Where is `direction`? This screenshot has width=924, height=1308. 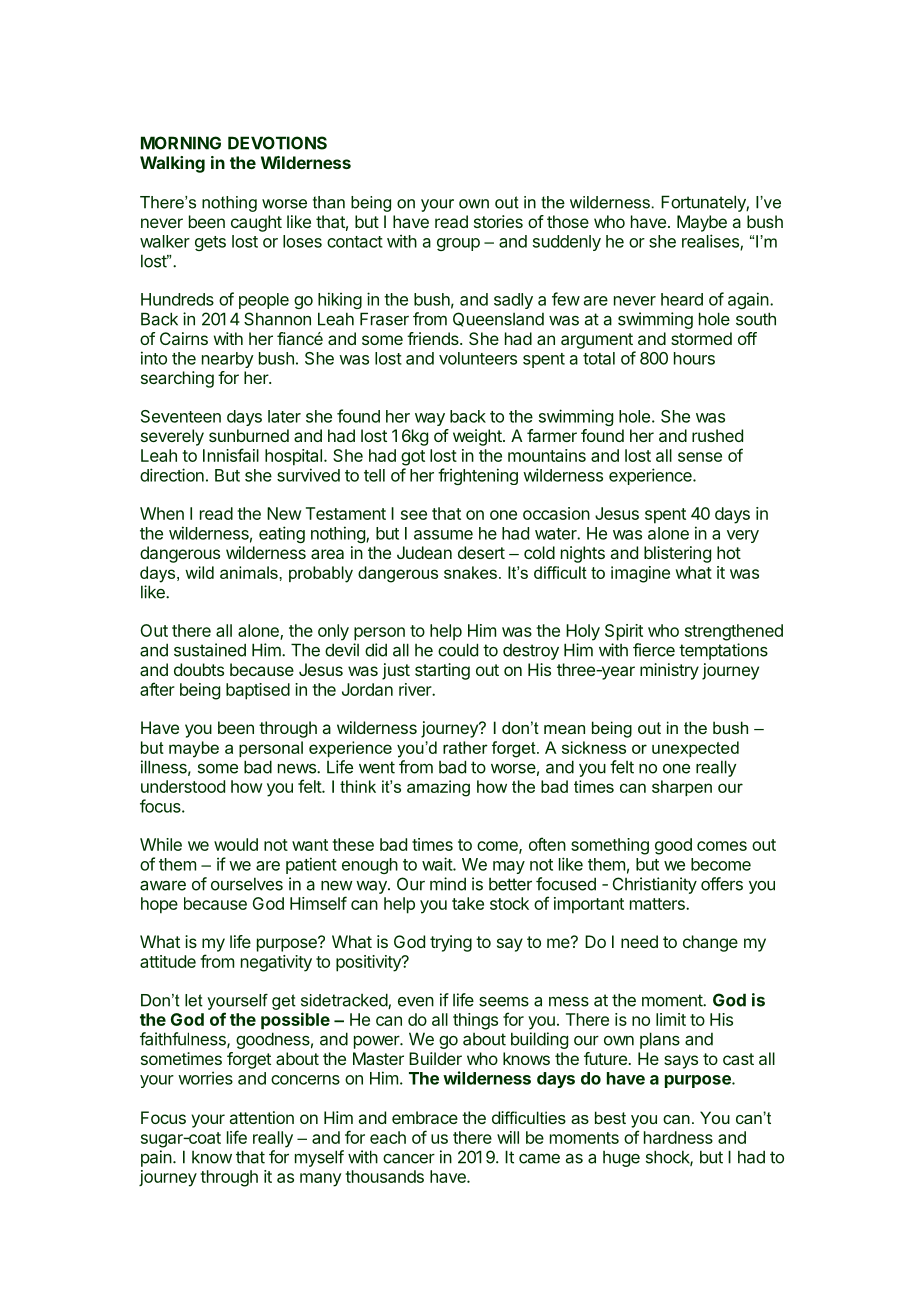 direction is located at coordinates (172, 475).
